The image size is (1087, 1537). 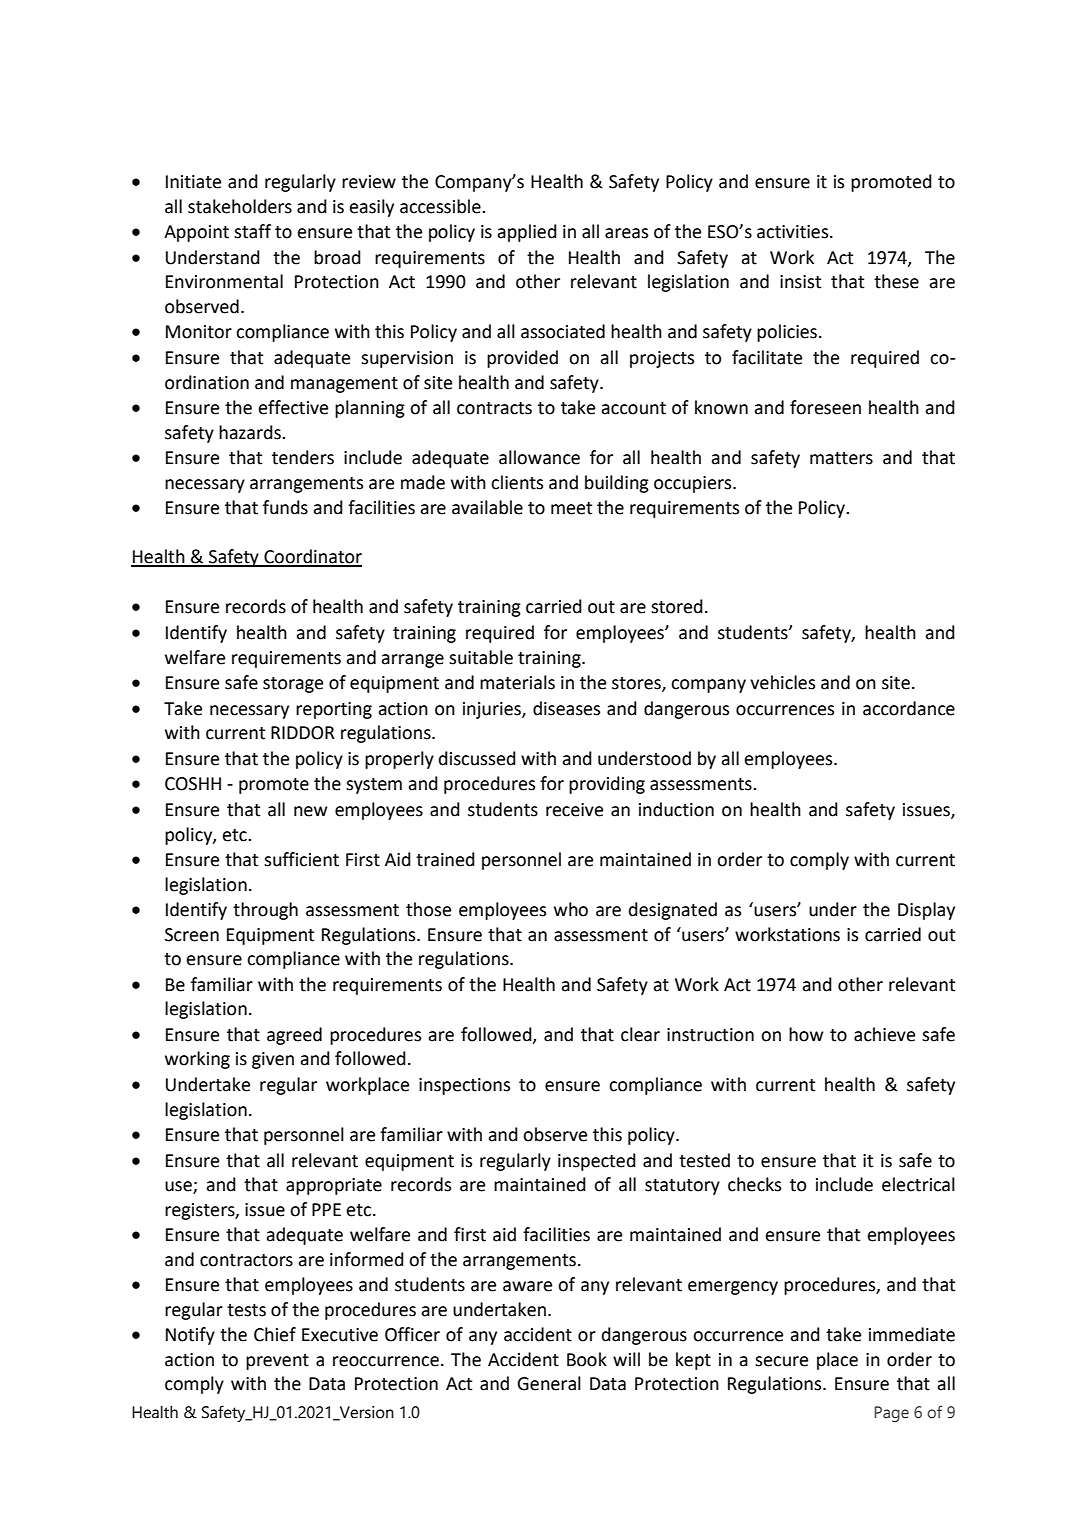 What do you see at coordinates (794, 232) in the page?
I see `activities` at bounding box center [794, 232].
